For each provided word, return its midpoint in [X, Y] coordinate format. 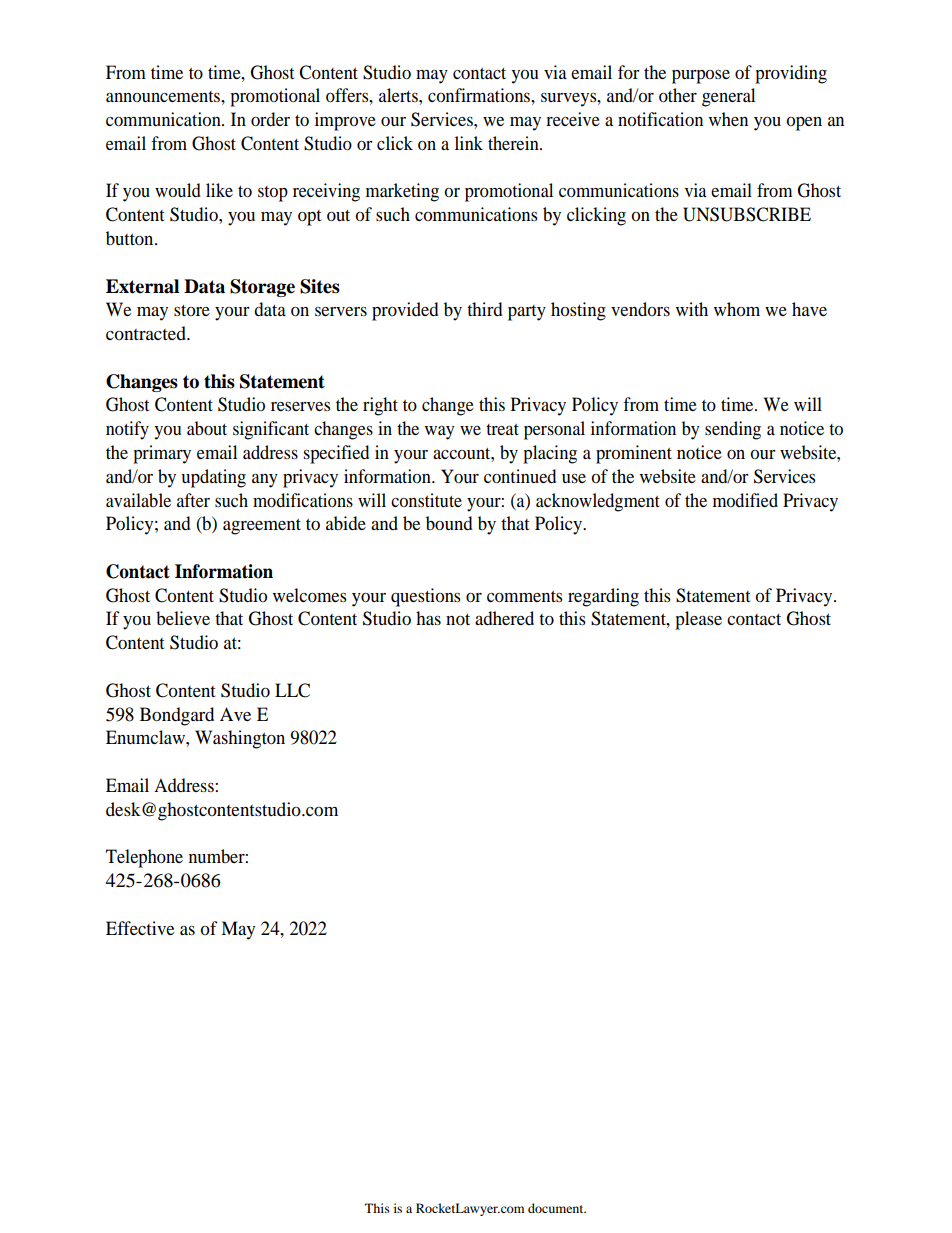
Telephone [144, 858]
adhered [504, 618]
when [728, 119]
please [698, 620]
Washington [240, 739]
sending [733, 430]
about [207, 428]
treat [502, 429]
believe [183, 618]
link [469, 143]
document [557, 1208]
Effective [140, 928]
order [270, 119]
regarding [603, 597]
